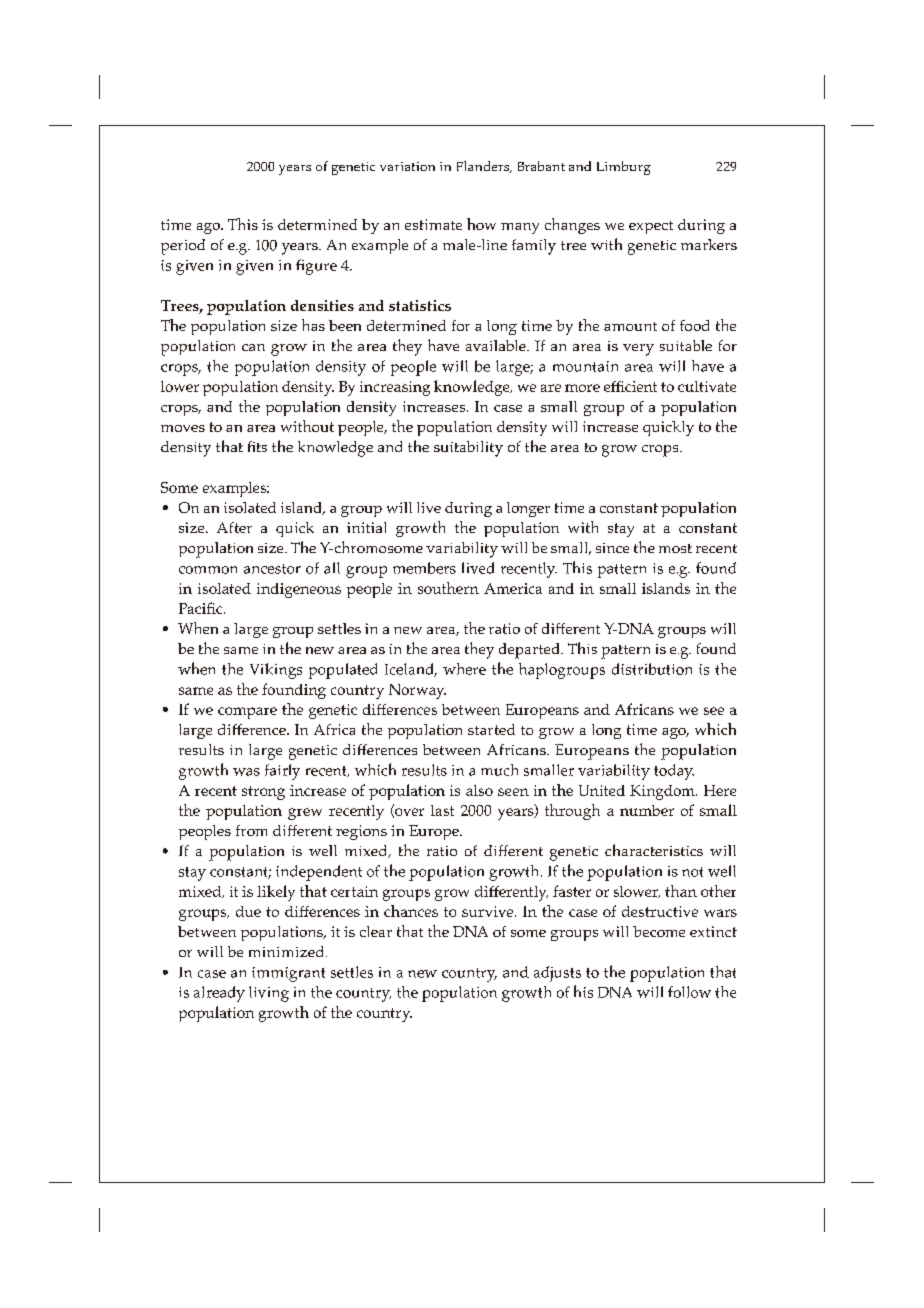  What do you see at coordinates (246, 772) in the screenshot?
I see `was` at bounding box center [246, 772].
